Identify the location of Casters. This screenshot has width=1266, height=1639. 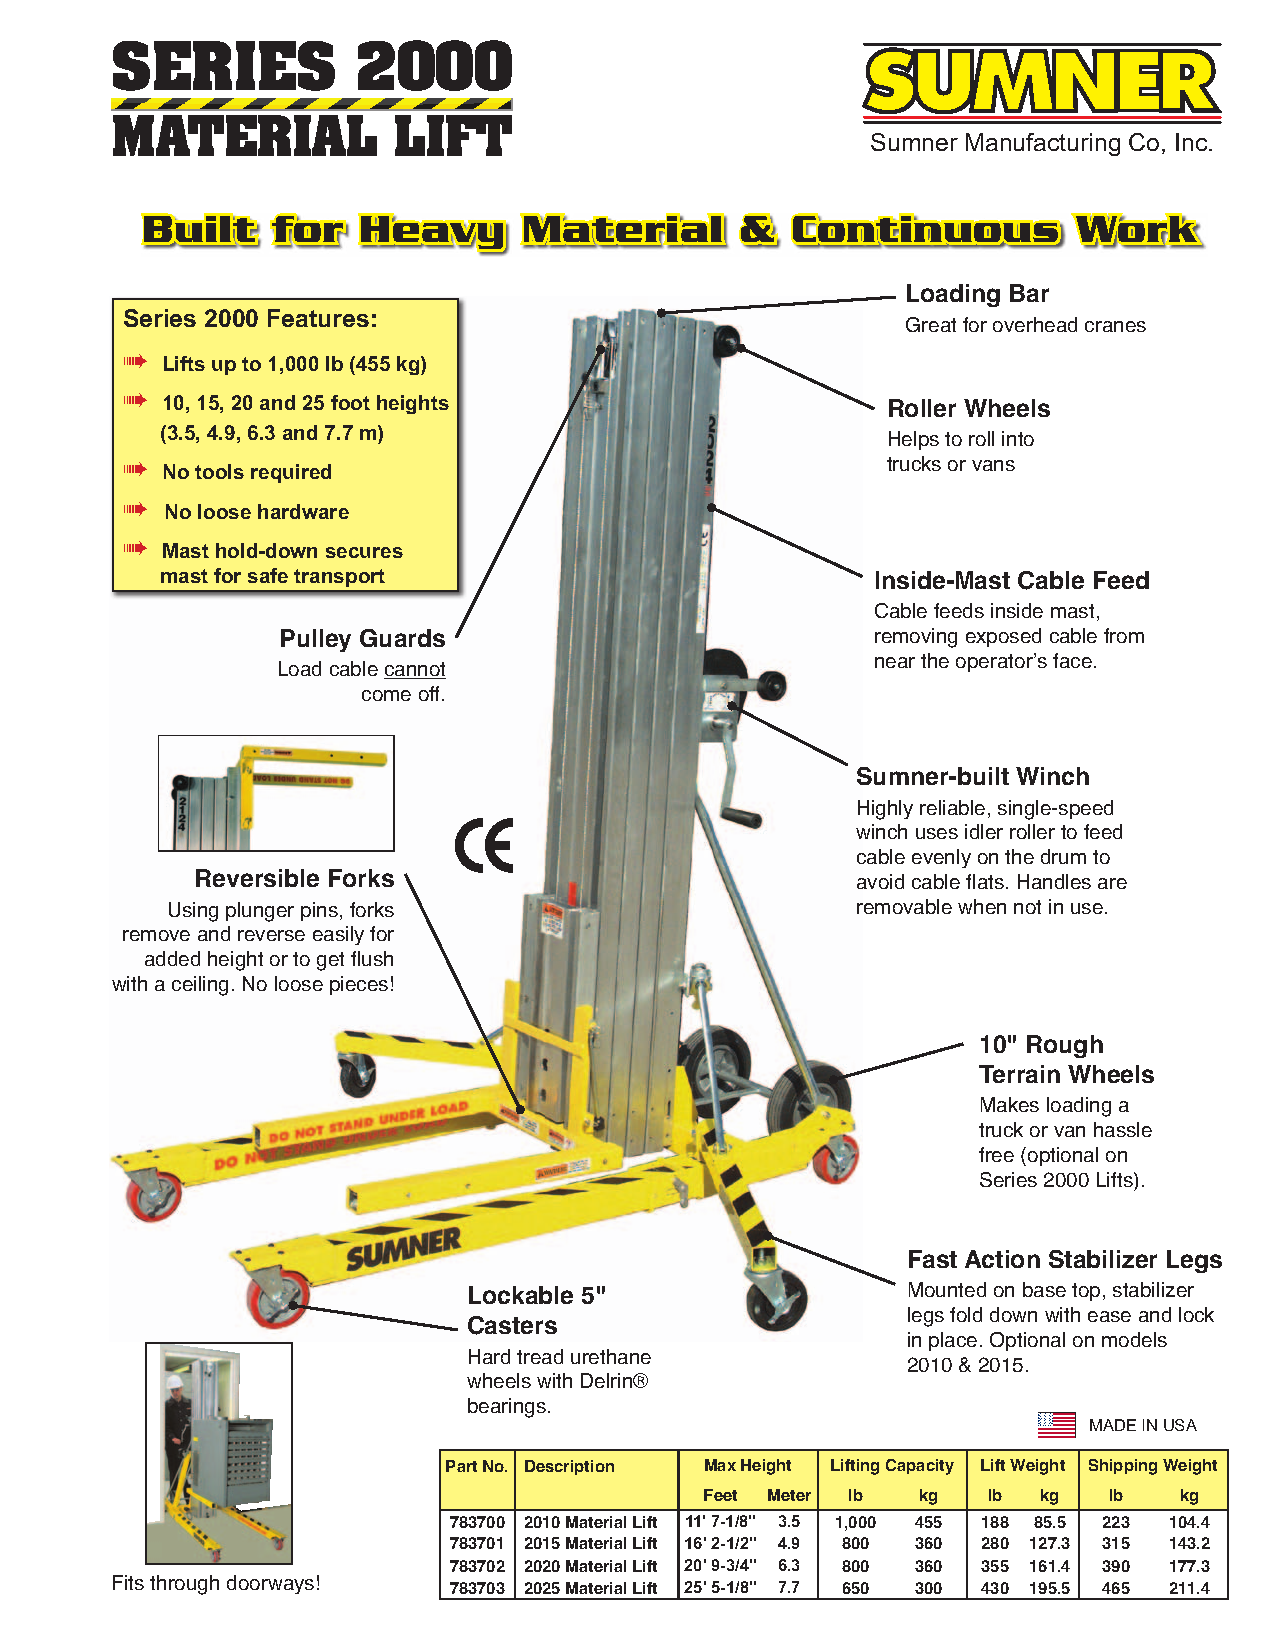
(512, 1325).
